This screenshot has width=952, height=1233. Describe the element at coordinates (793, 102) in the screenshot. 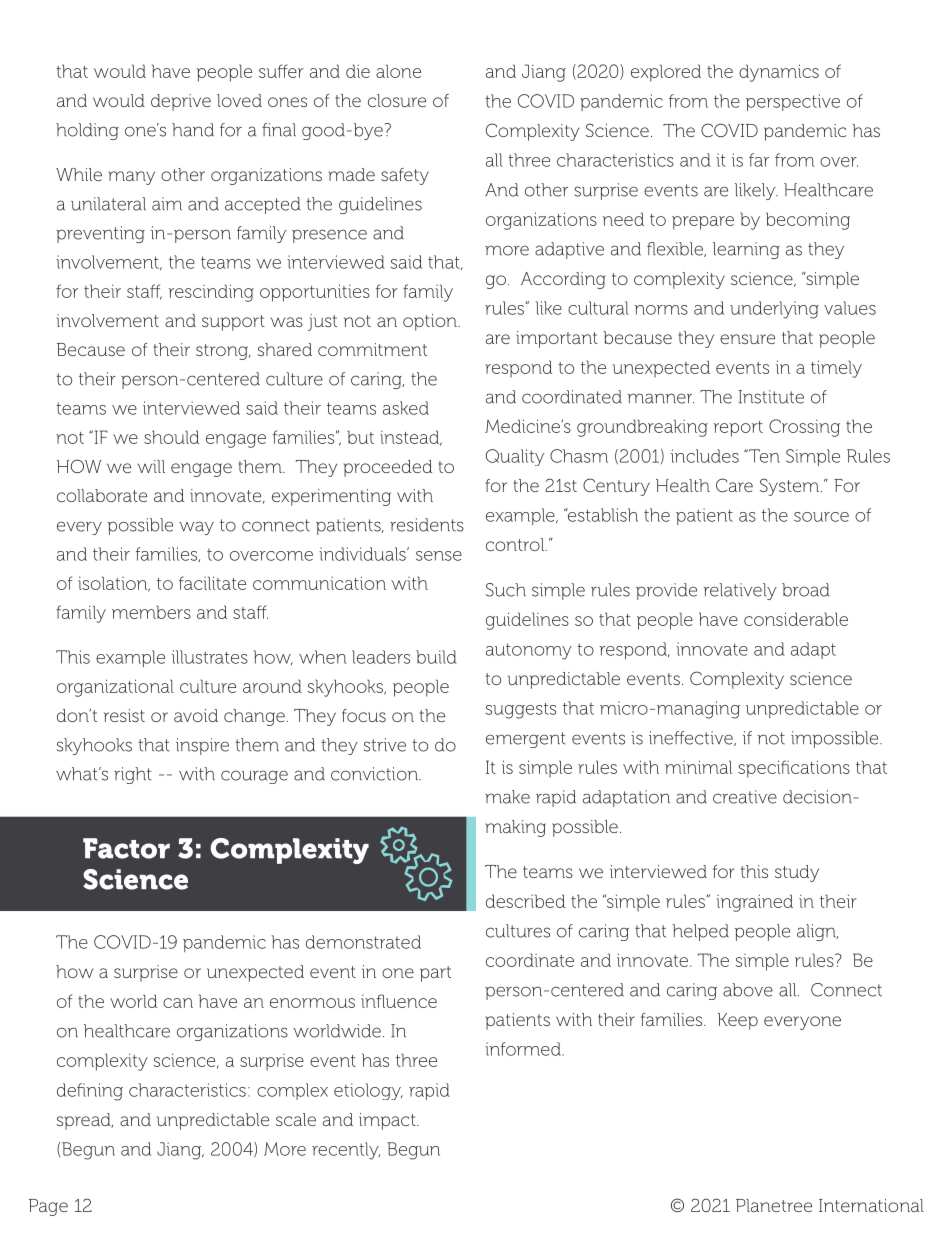

I see `perspective` at that location.
